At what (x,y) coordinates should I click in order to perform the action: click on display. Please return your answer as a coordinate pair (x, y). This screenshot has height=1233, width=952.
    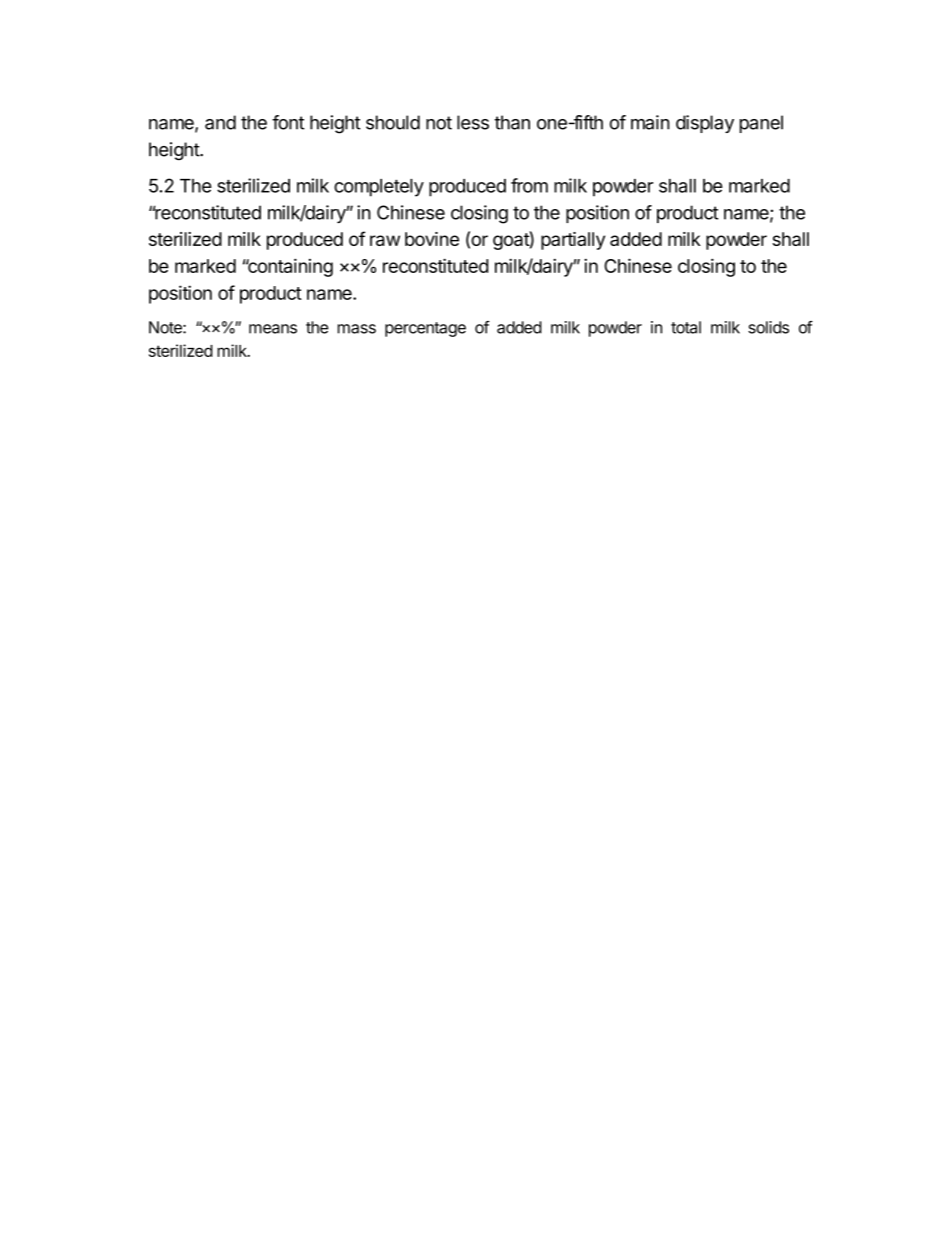
    Looking at the image, I should click on (705, 124).
